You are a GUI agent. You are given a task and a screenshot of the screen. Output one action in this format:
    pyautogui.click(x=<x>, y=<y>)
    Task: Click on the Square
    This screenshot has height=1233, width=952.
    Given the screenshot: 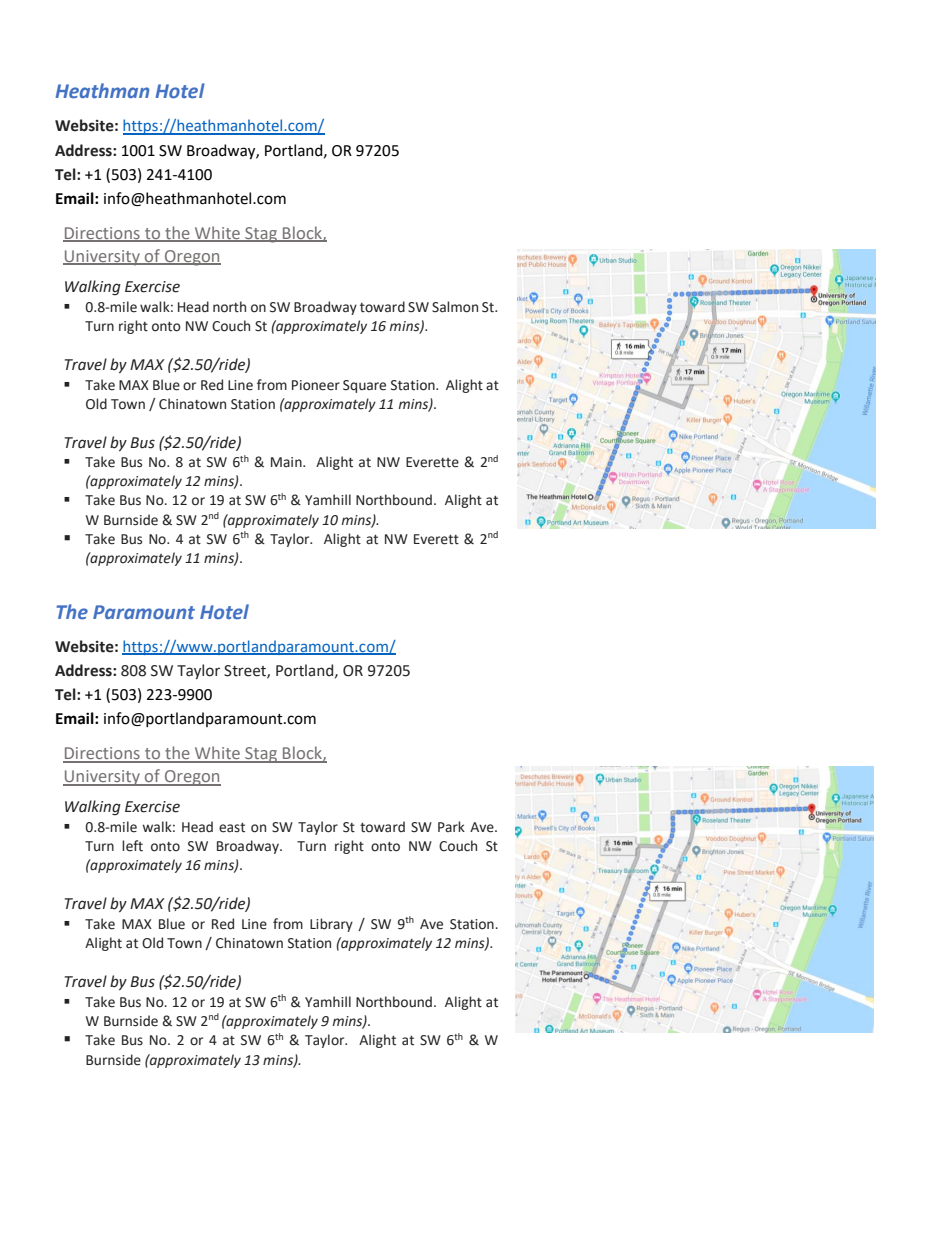 What is the action you would take?
    pyautogui.click(x=364, y=386)
